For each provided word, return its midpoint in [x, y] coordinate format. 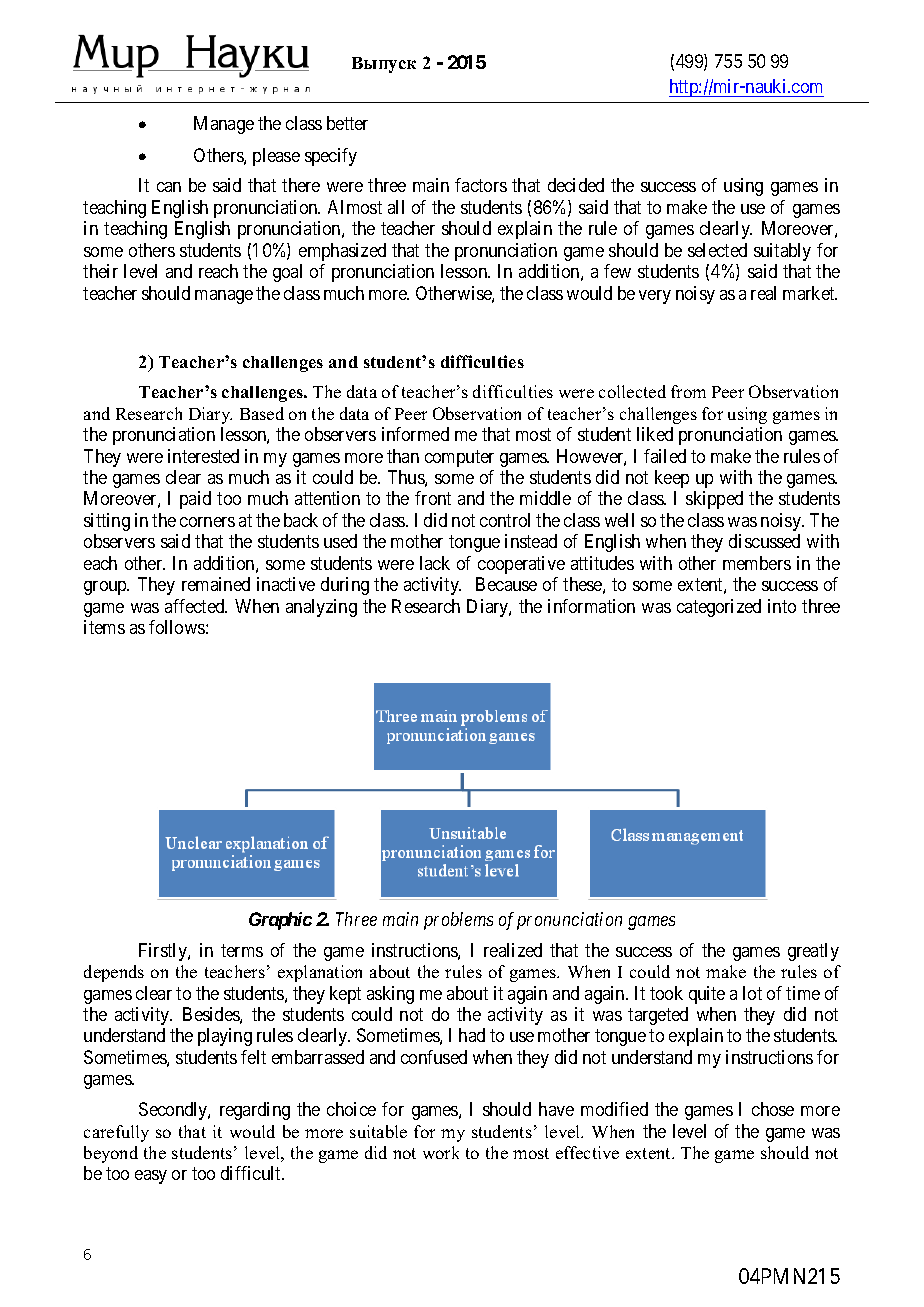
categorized [719, 608]
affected [196, 606]
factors [481, 185]
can [169, 187]
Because [506, 584]
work [441, 1152]
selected [717, 250]
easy [151, 1177]
